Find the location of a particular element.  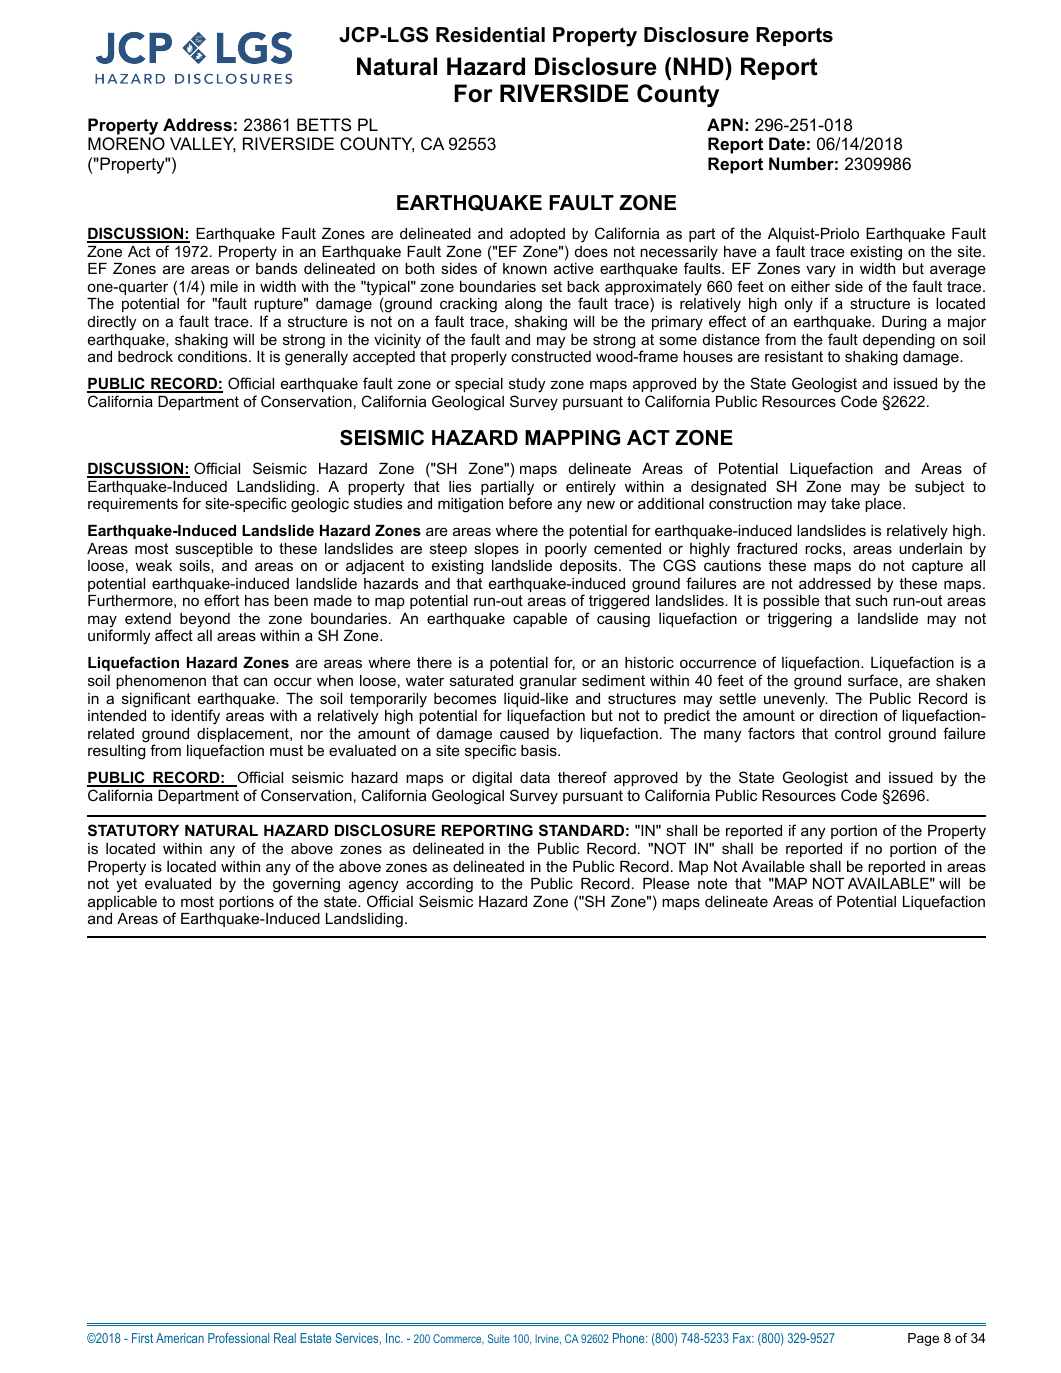

capable is located at coordinates (540, 620).
